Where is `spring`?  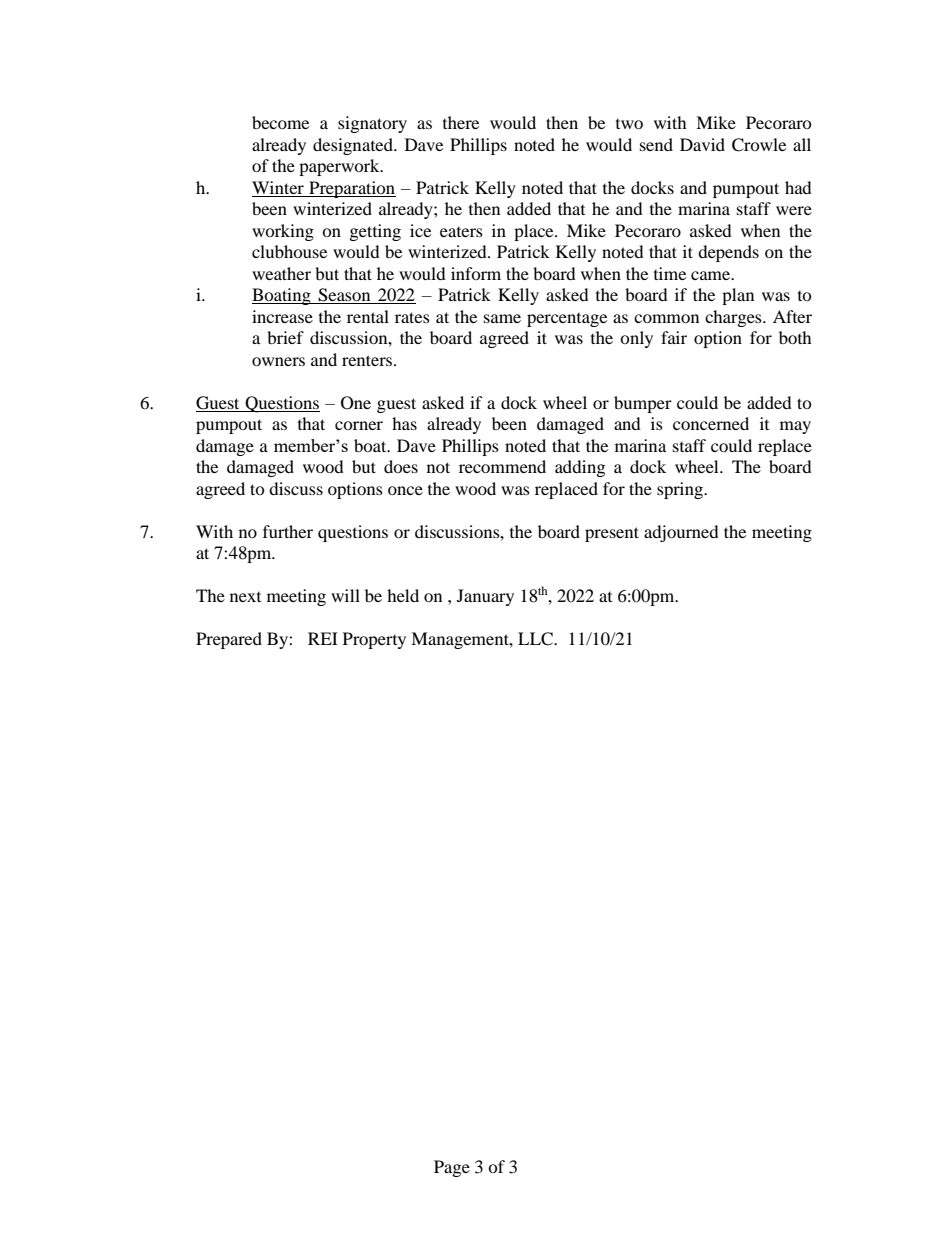
spring is located at coordinates (681, 490).
